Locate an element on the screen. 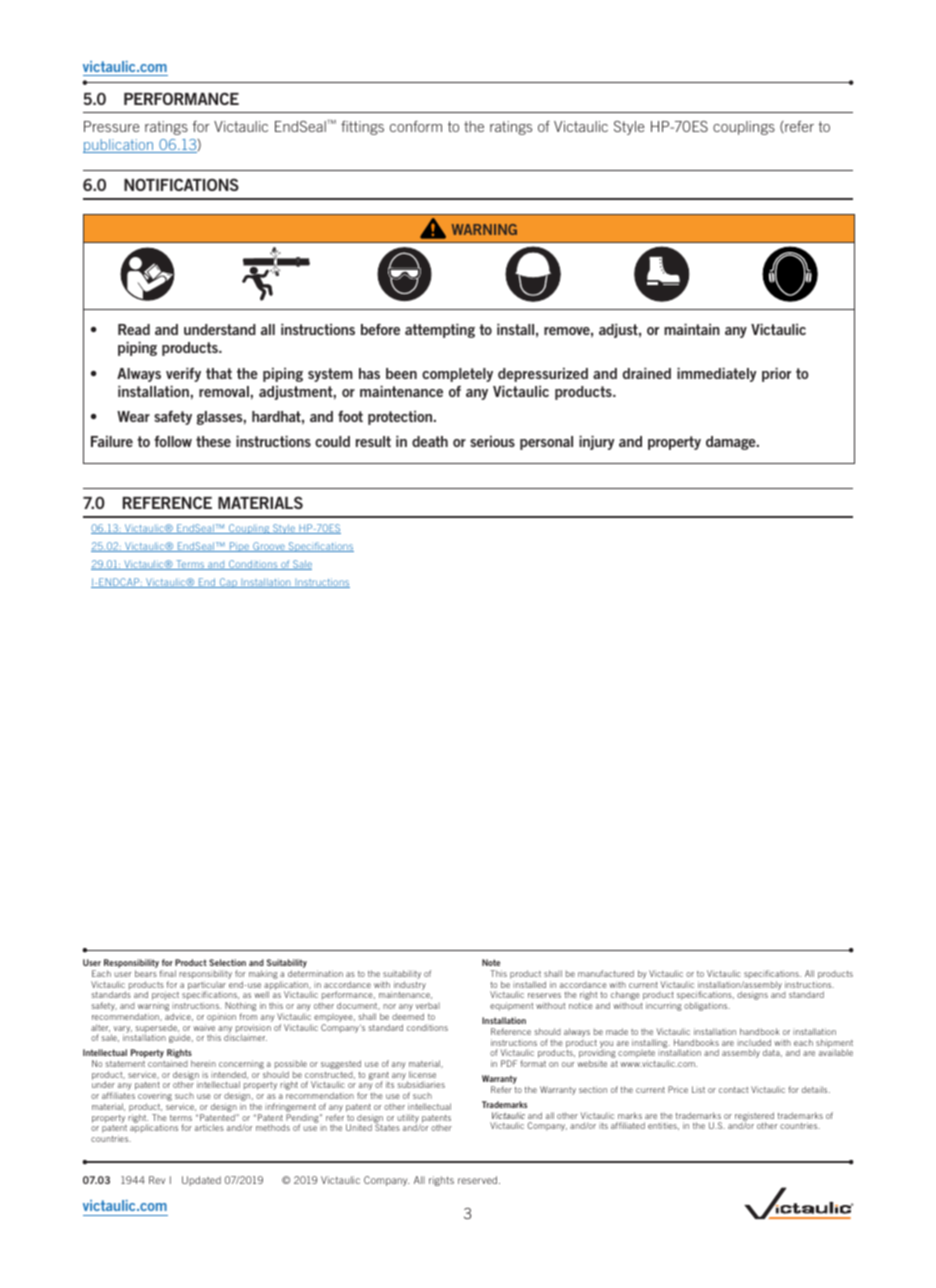 This screenshot has width=936, height=1288. maintain is located at coordinates (692, 329).
